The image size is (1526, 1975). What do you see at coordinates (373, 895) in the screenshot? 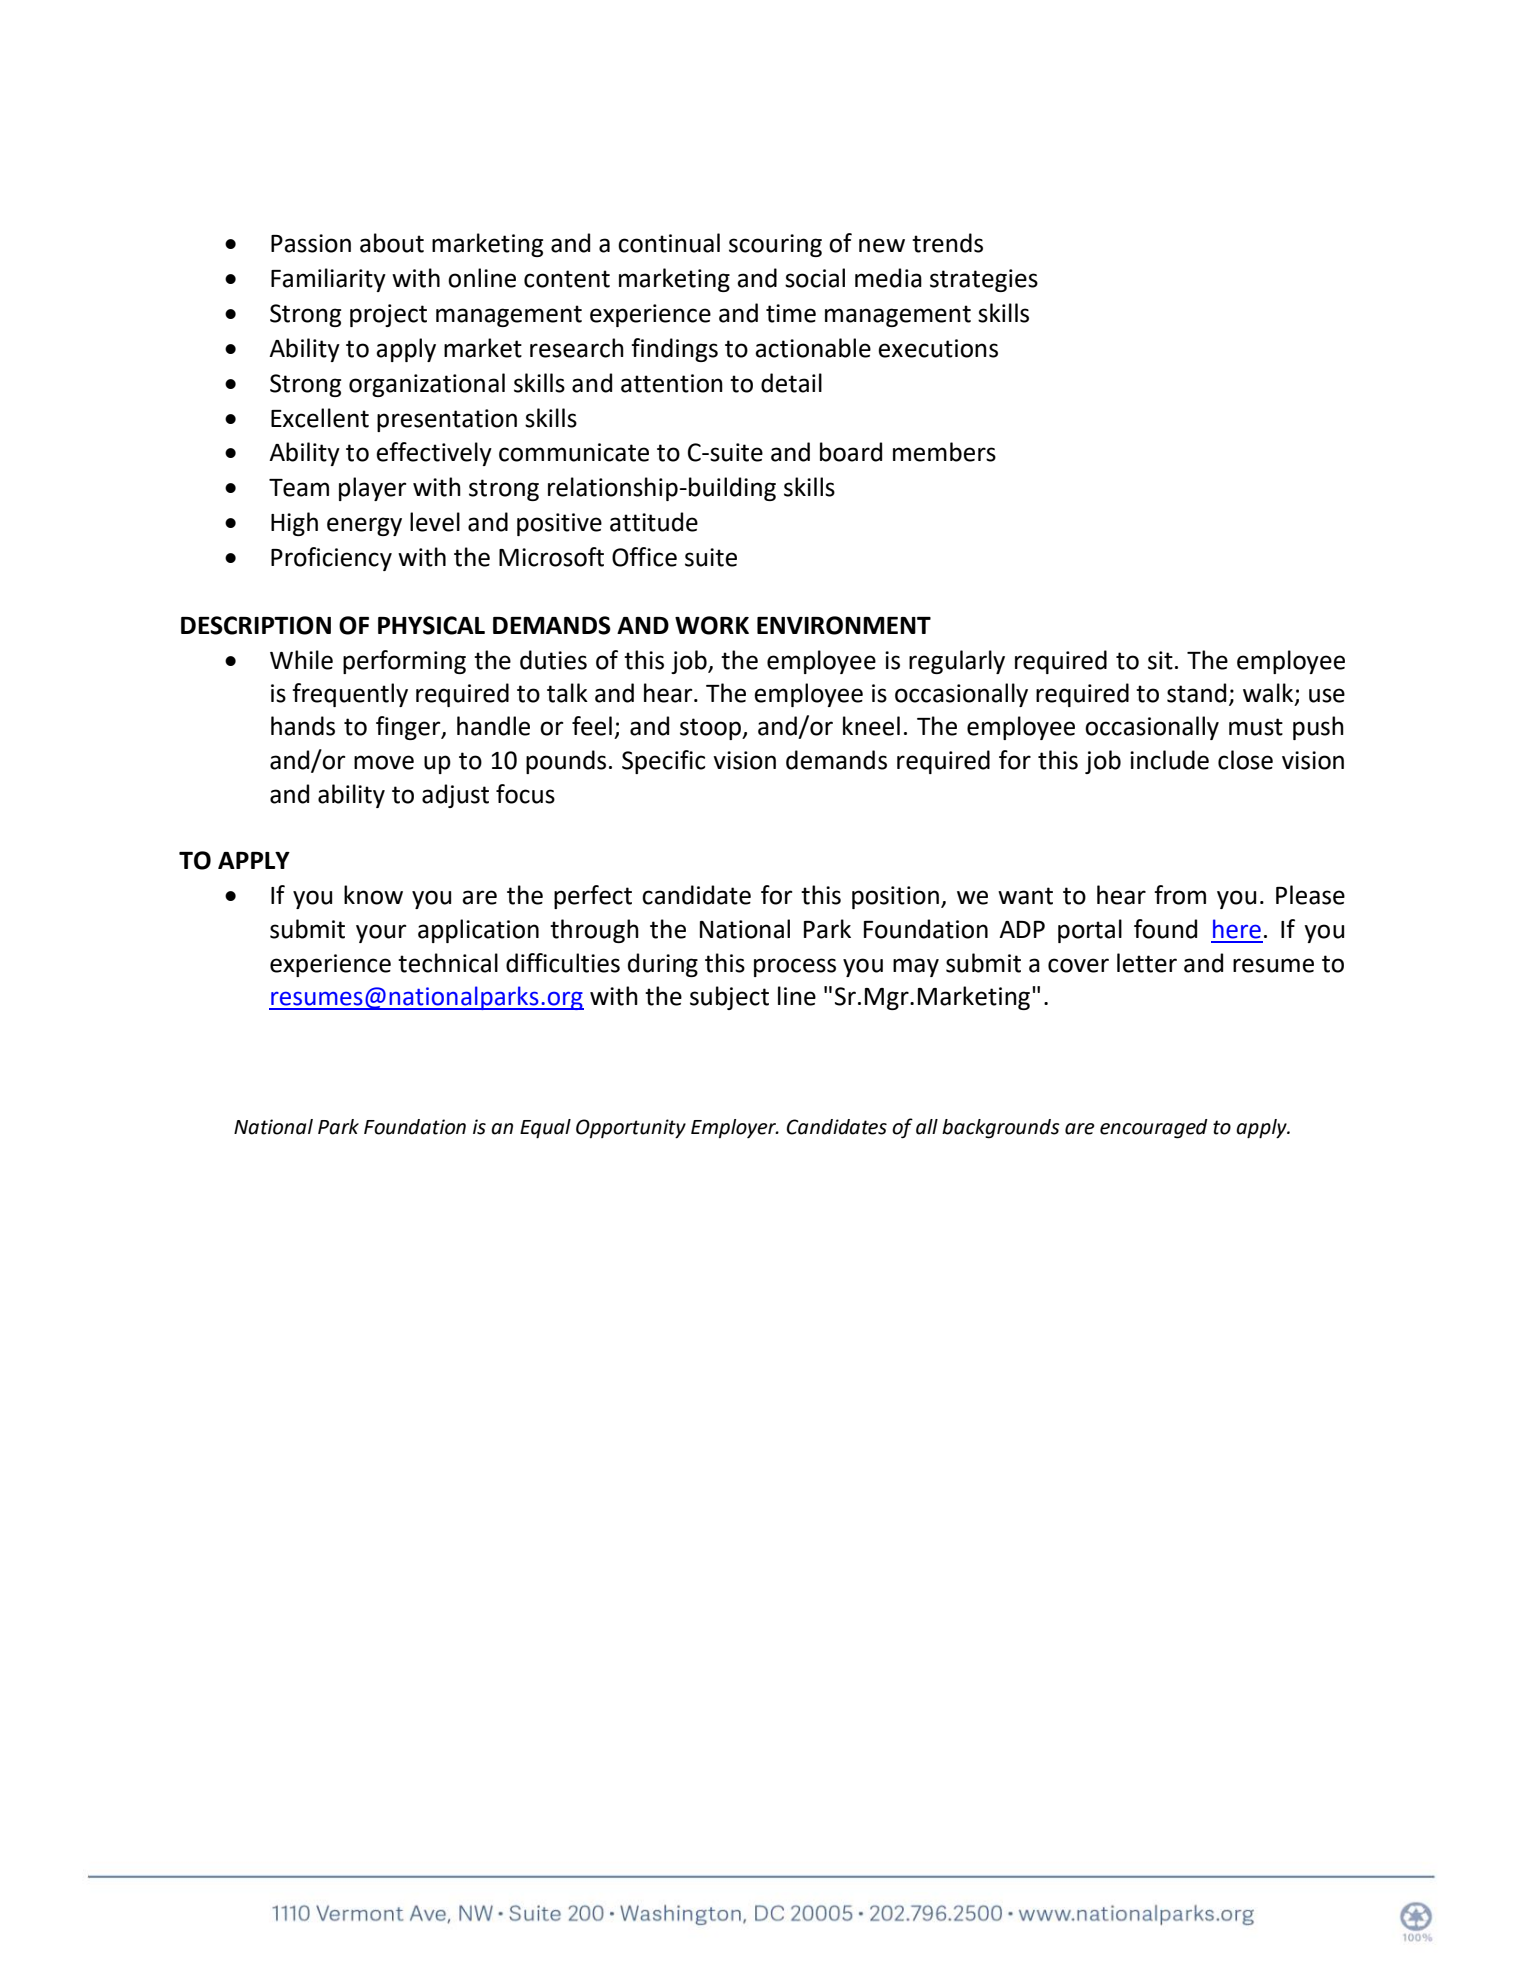
I see `know` at bounding box center [373, 895].
